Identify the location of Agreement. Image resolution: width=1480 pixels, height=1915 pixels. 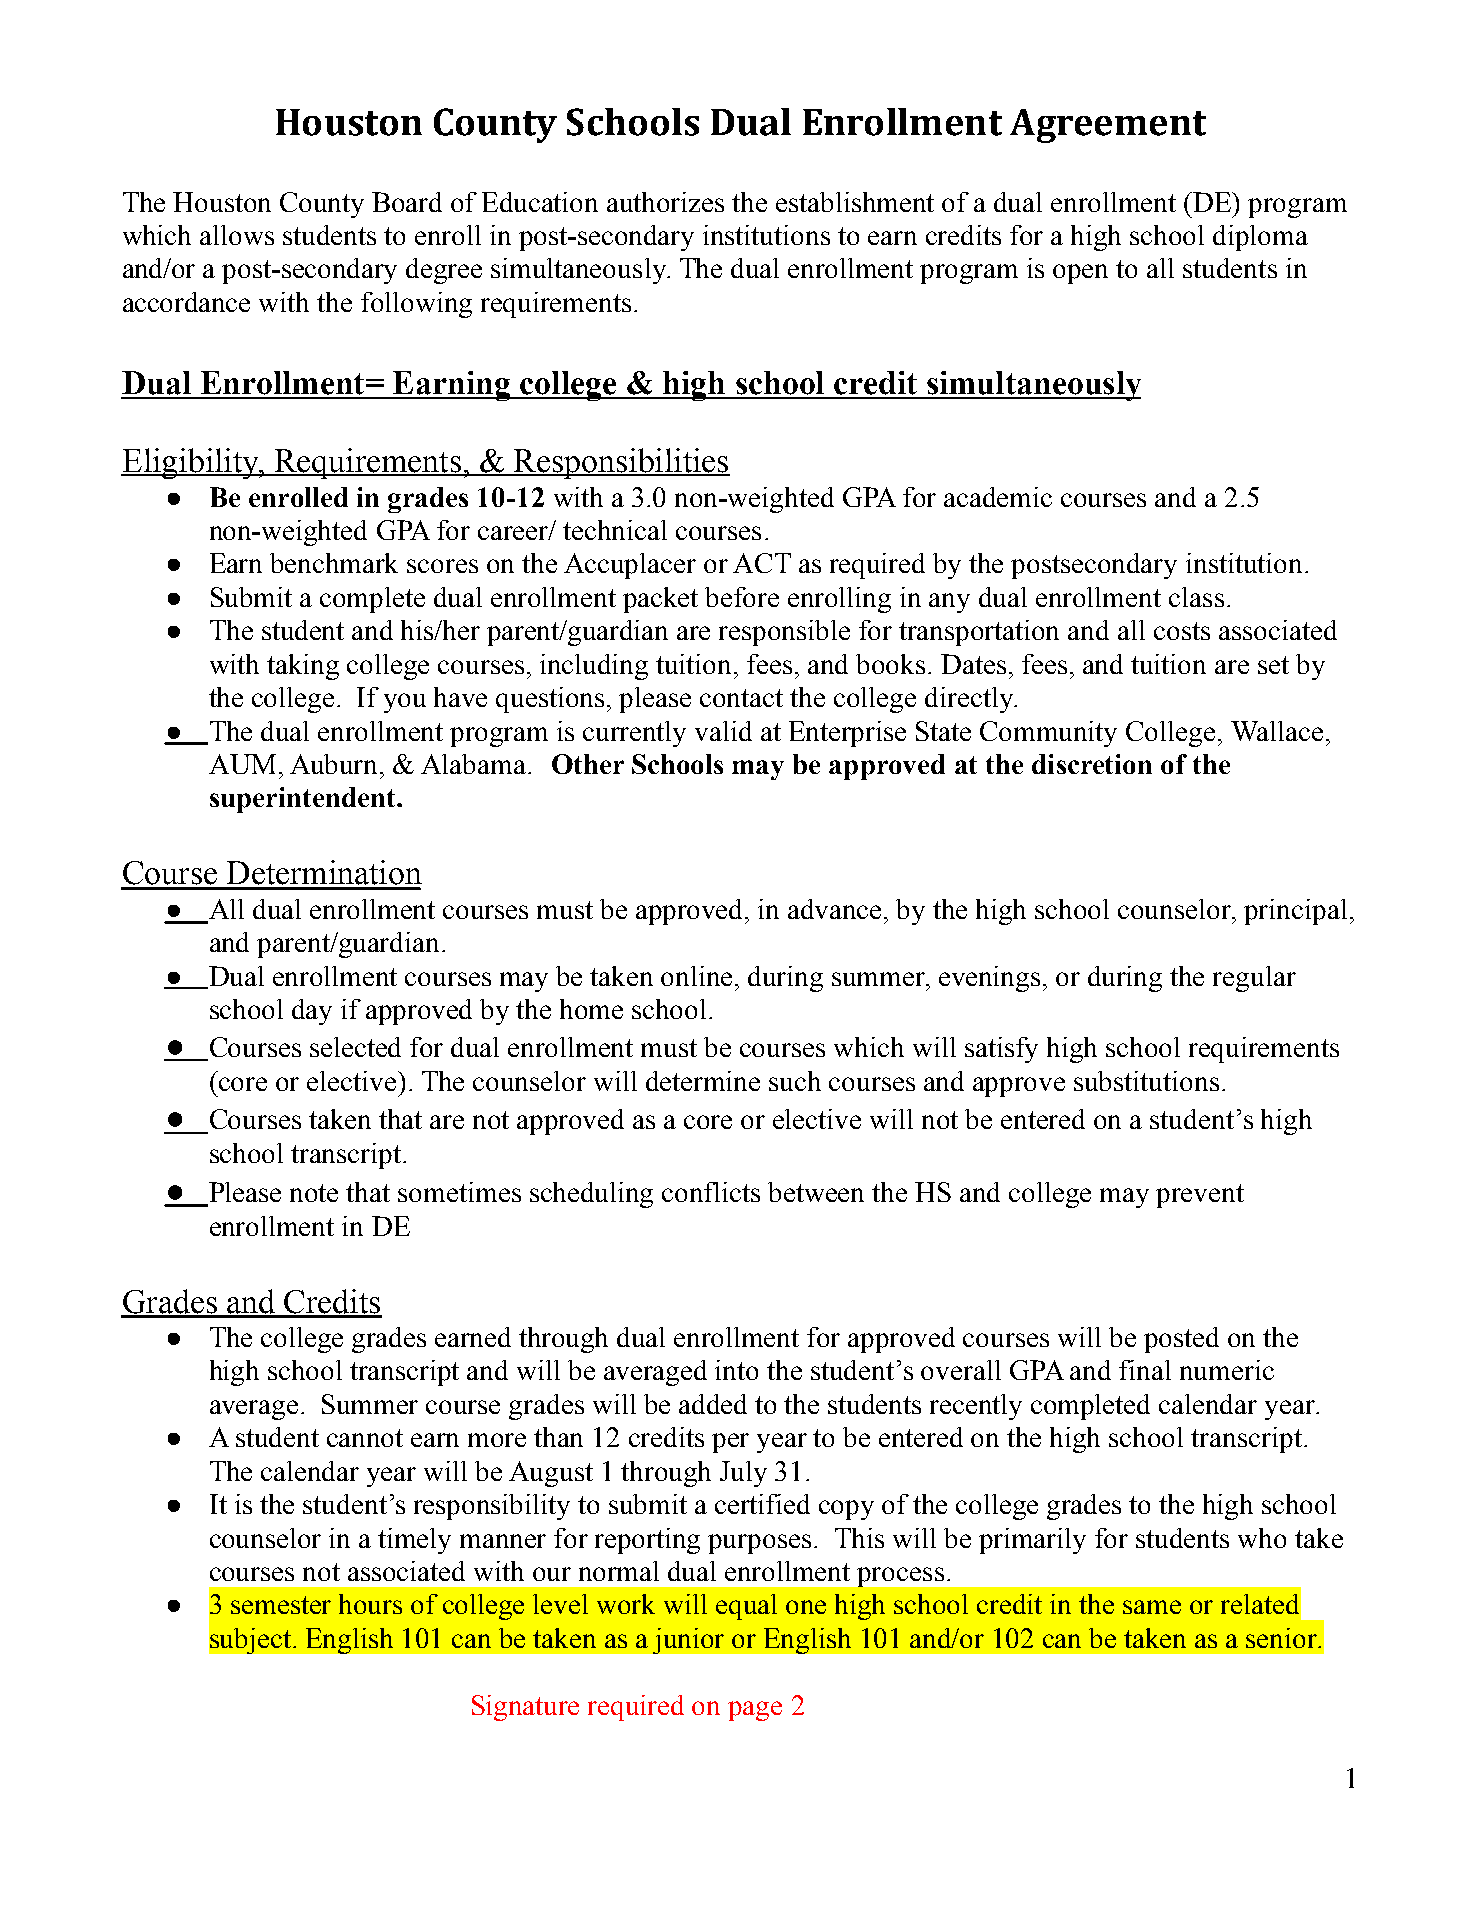
(1108, 126).
